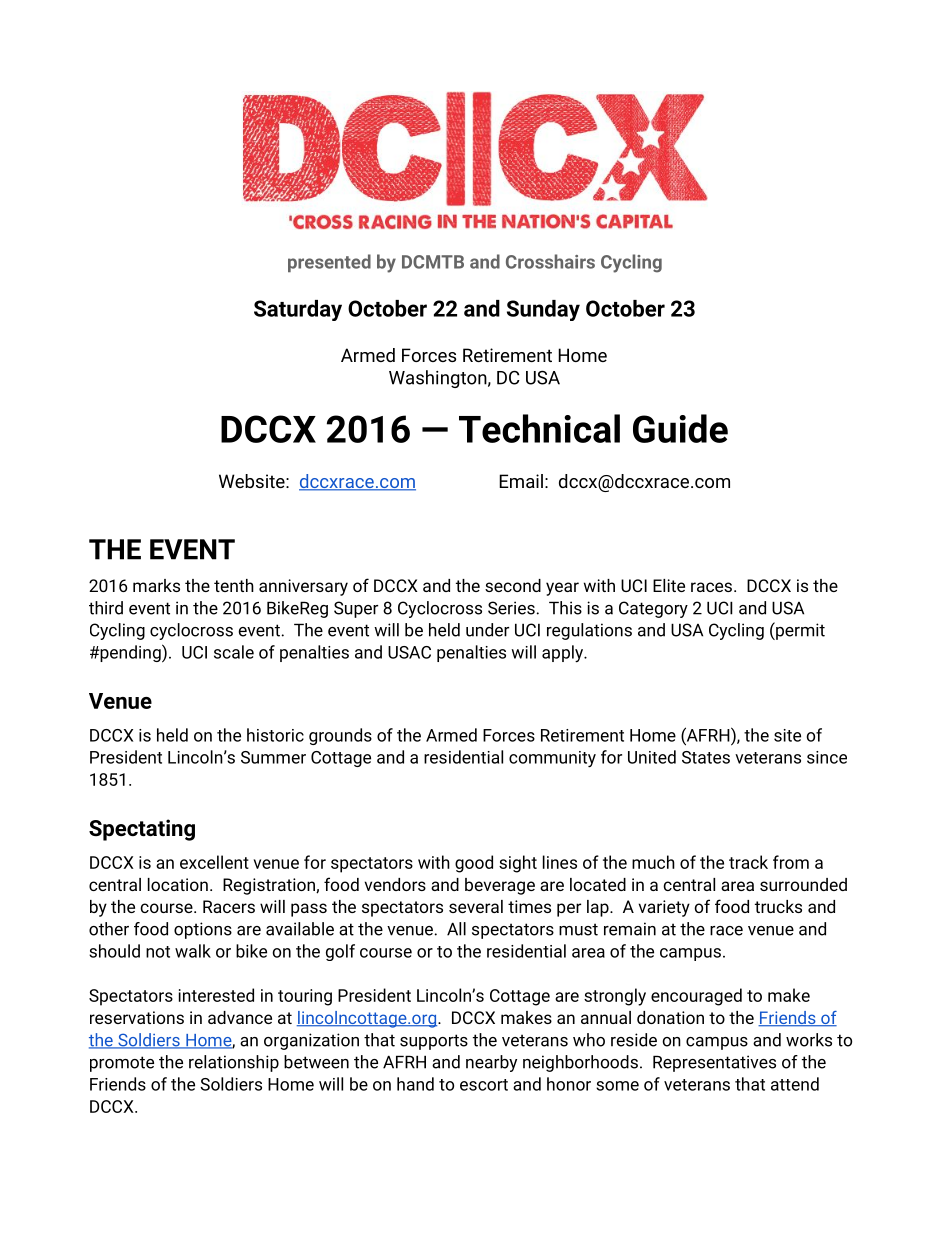 This screenshot has width=952, height=1233. I want to click on good, so click(474, 864).
